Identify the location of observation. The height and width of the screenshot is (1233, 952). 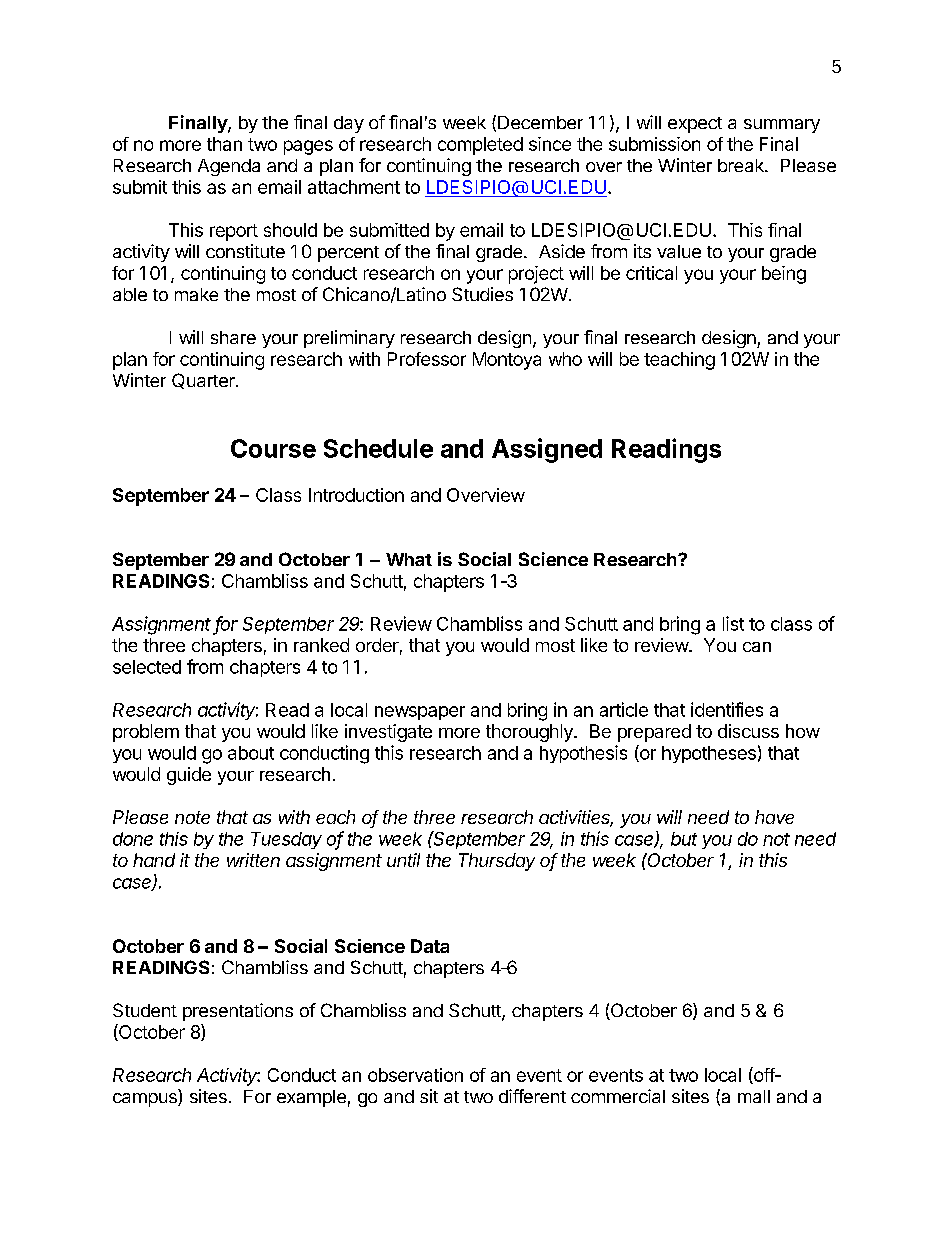
(415, 1075).
